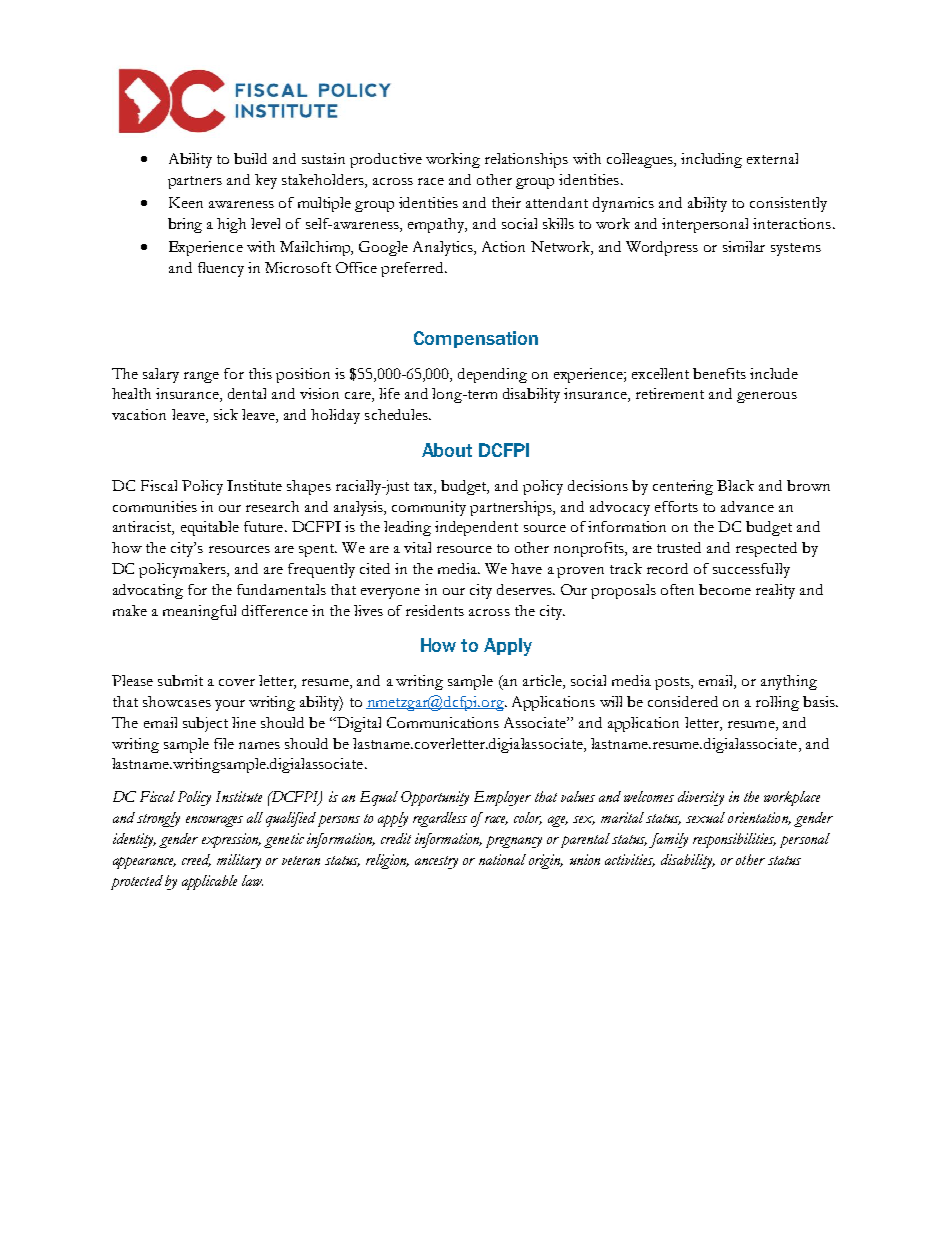 Image resolution: width=952 pixels, height=1233 pixels. Describe the element at coordinates (196, 860) in the screenshot. I see `creed` at that location.
